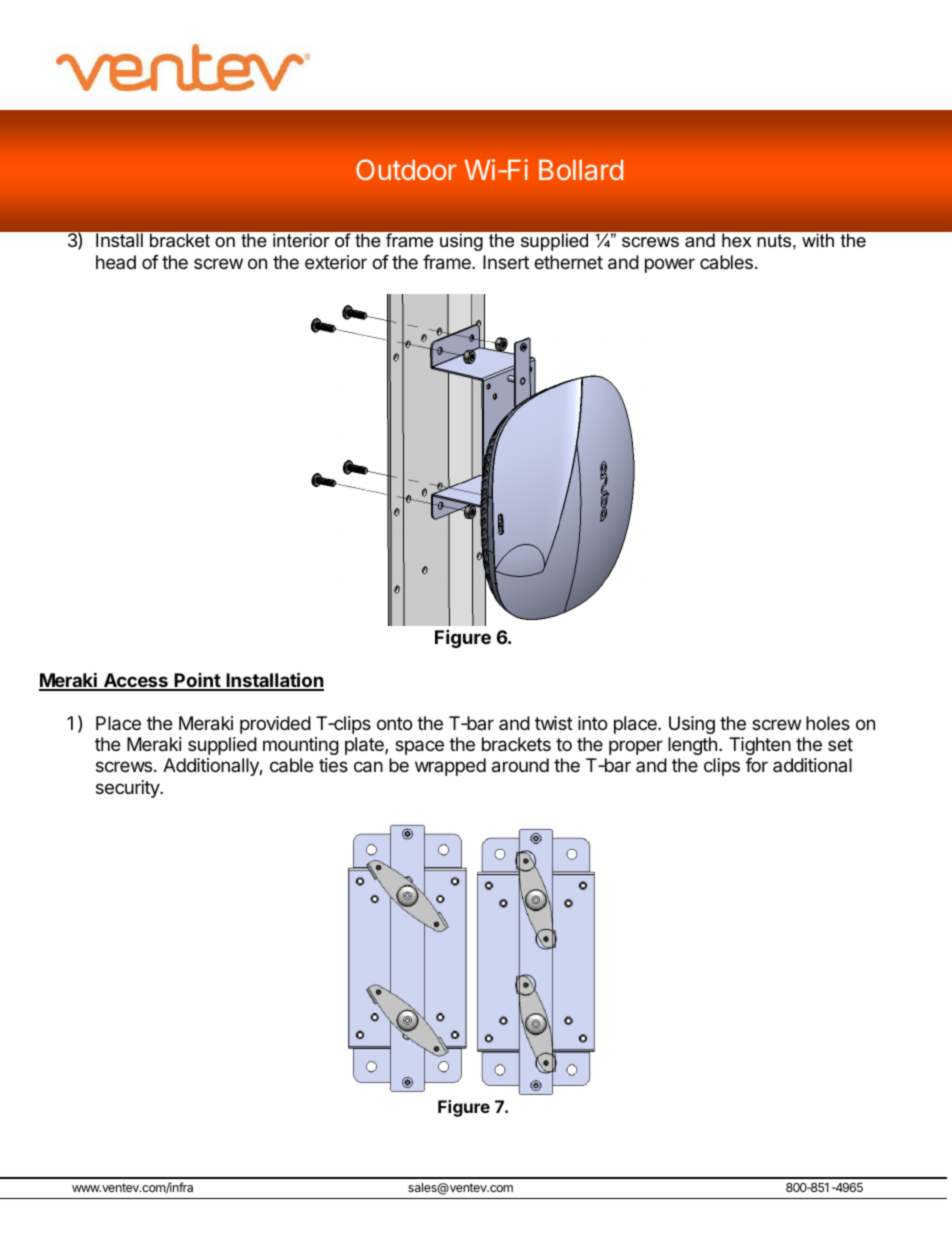 The width and height of the screenshot is (952, 1233). I want to click on Bollard, so click(581, 169).
